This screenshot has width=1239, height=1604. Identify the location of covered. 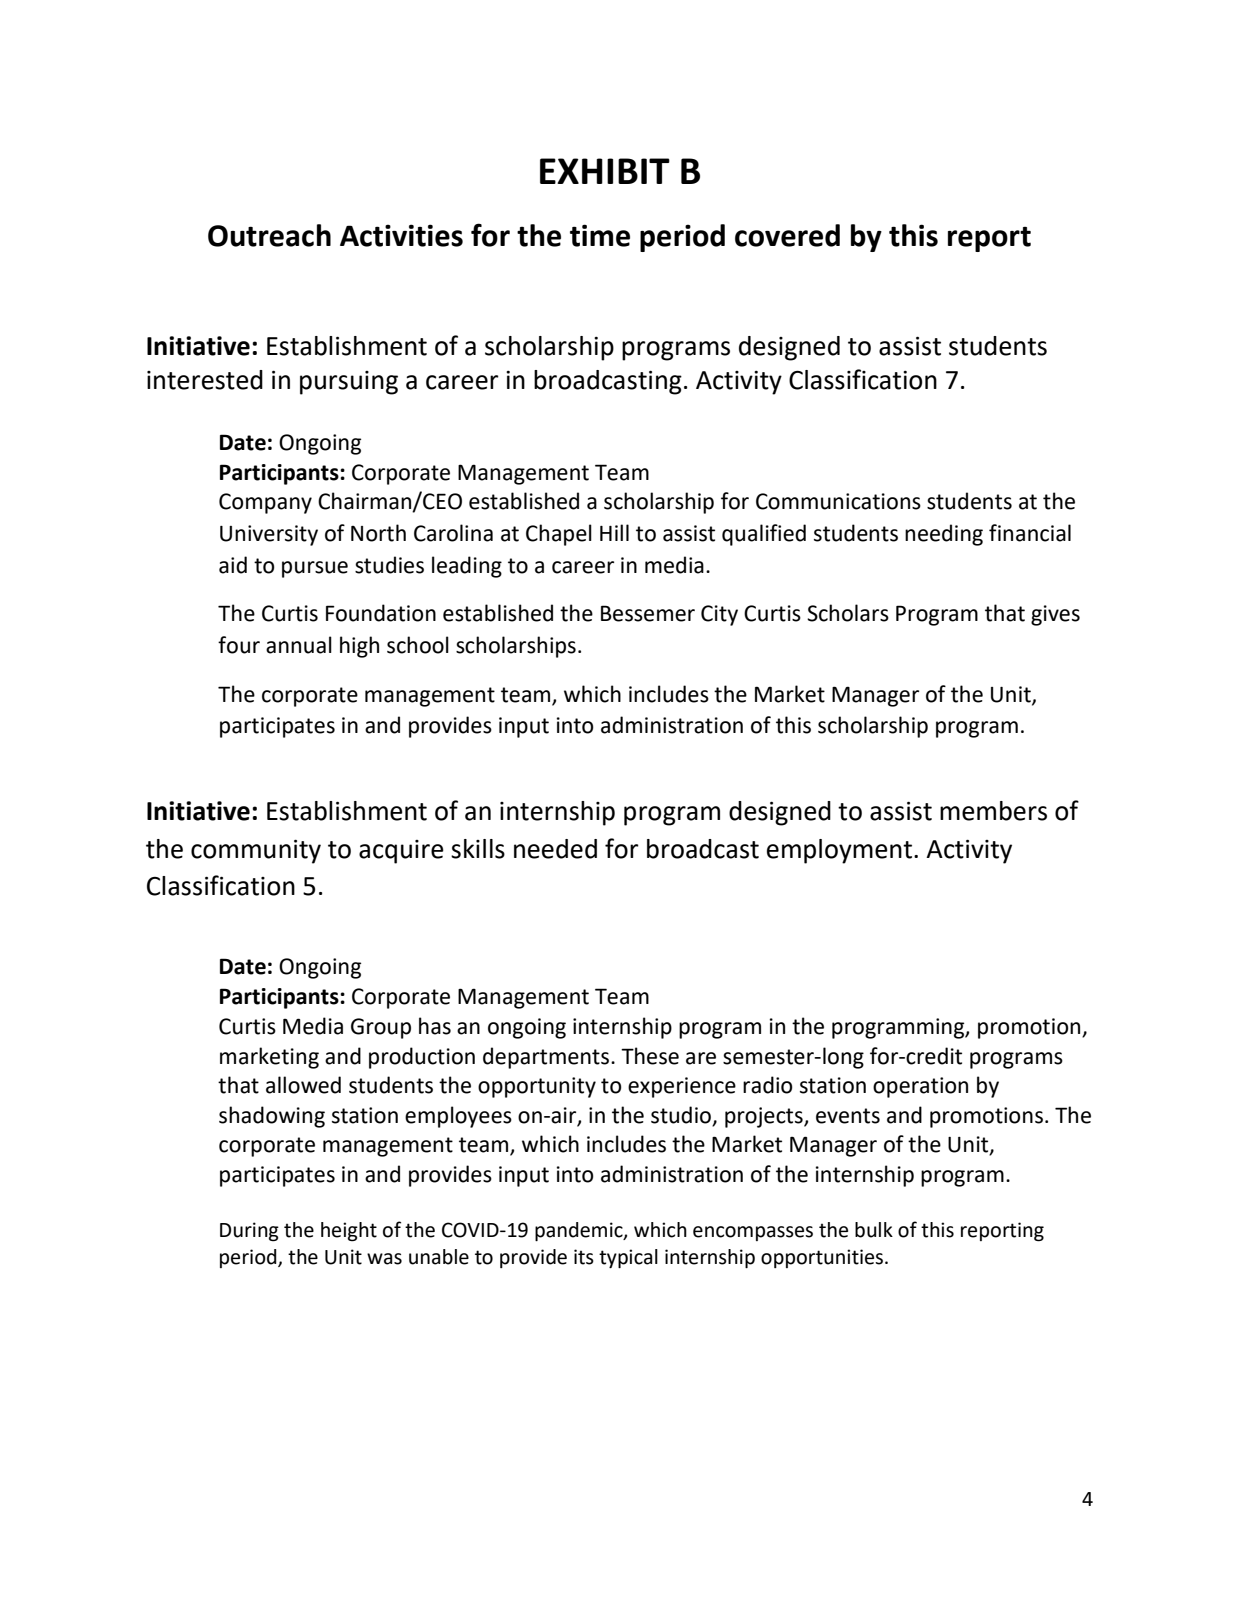
(787, 235).
